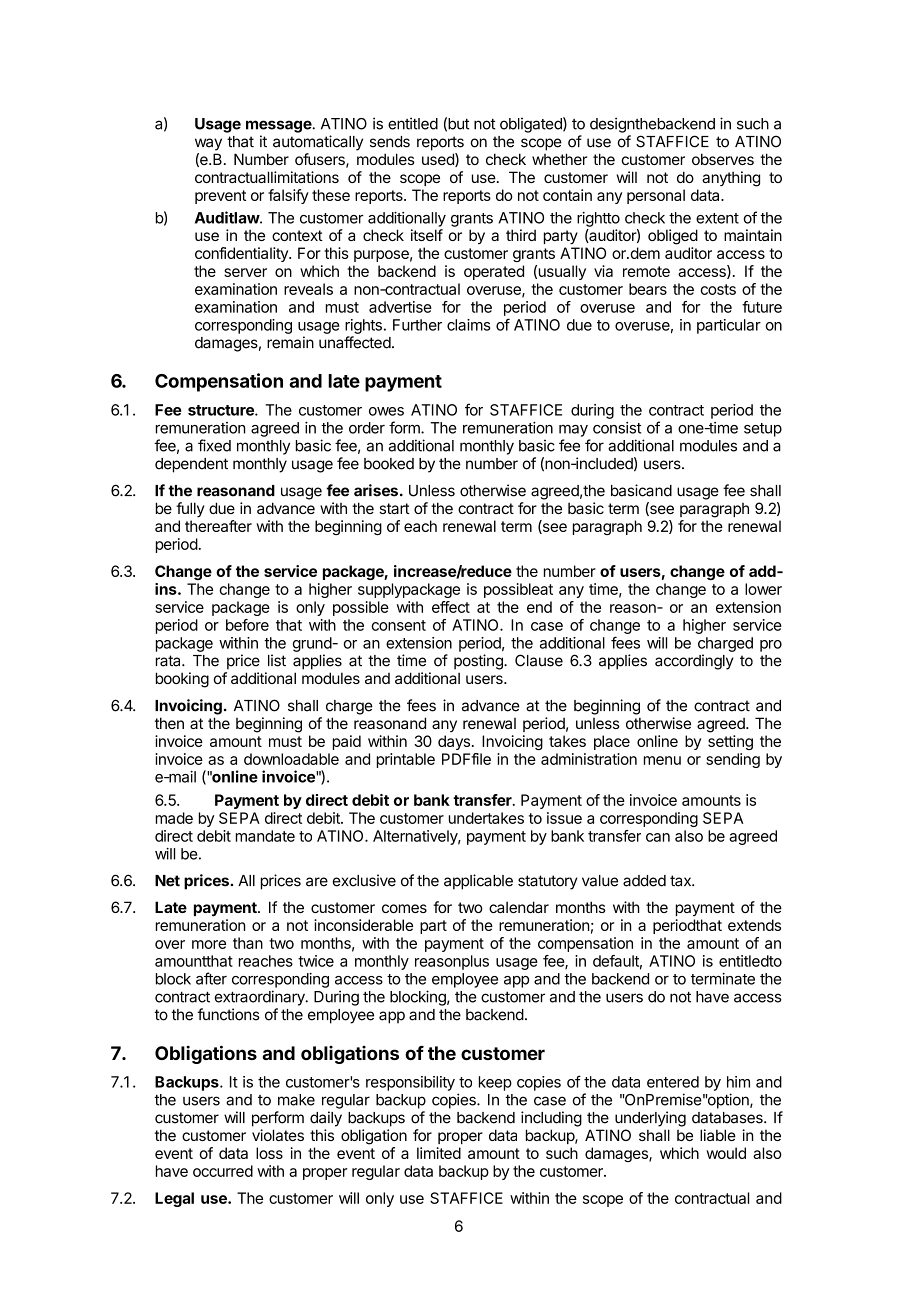 The height and width of the page is (1307, 924). I want to click on applicable, so click(478, 882).
